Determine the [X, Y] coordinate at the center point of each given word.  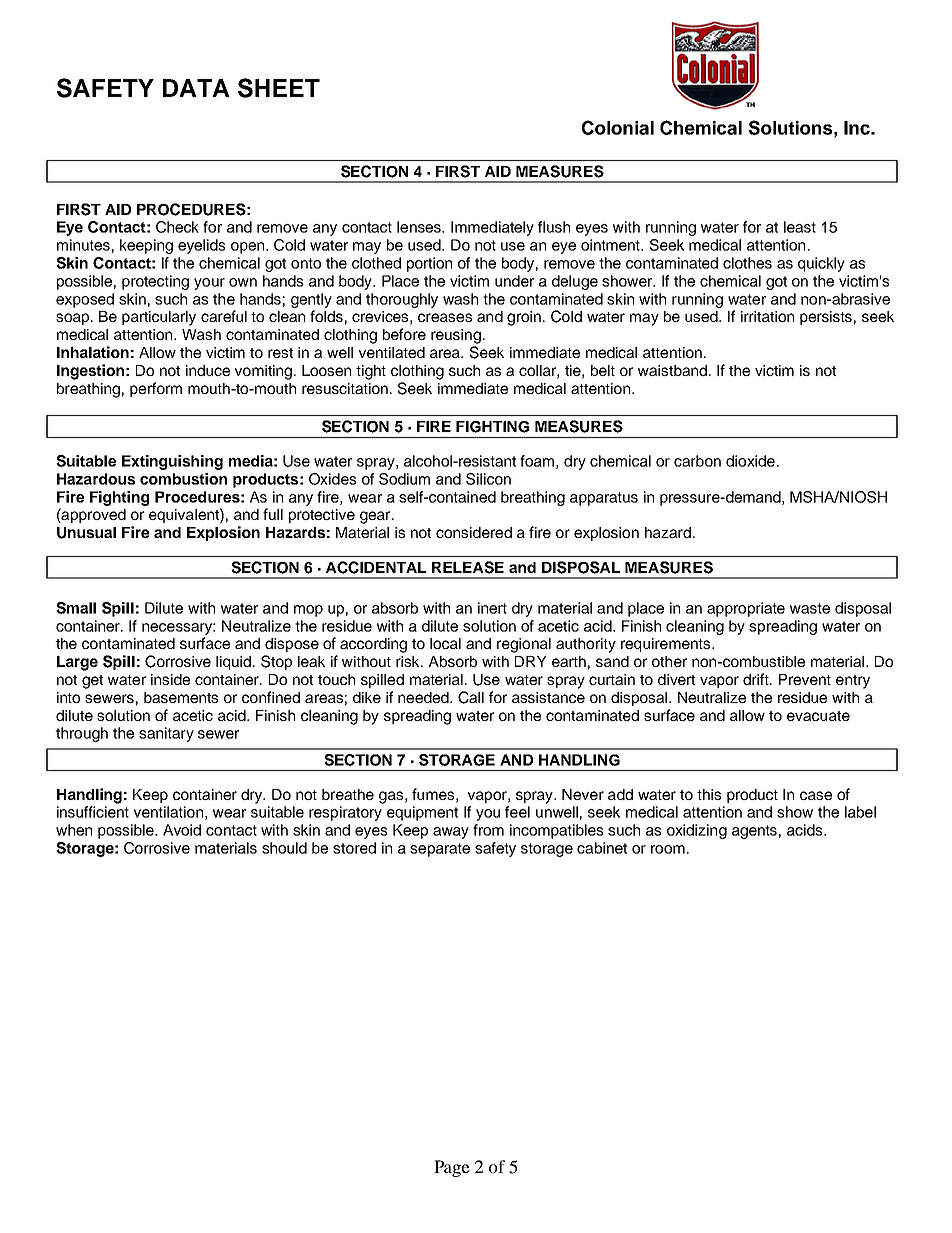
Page [452, 1168]
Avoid [182, 830]
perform [156, 389]
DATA [196, 88]
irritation [767, 316]
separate [440, 850]
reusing [456, 336]
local [445, 643]
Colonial [618, 127]
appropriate [746, 609]
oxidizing [697, 831]
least [800, 227]
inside [170, 679]
